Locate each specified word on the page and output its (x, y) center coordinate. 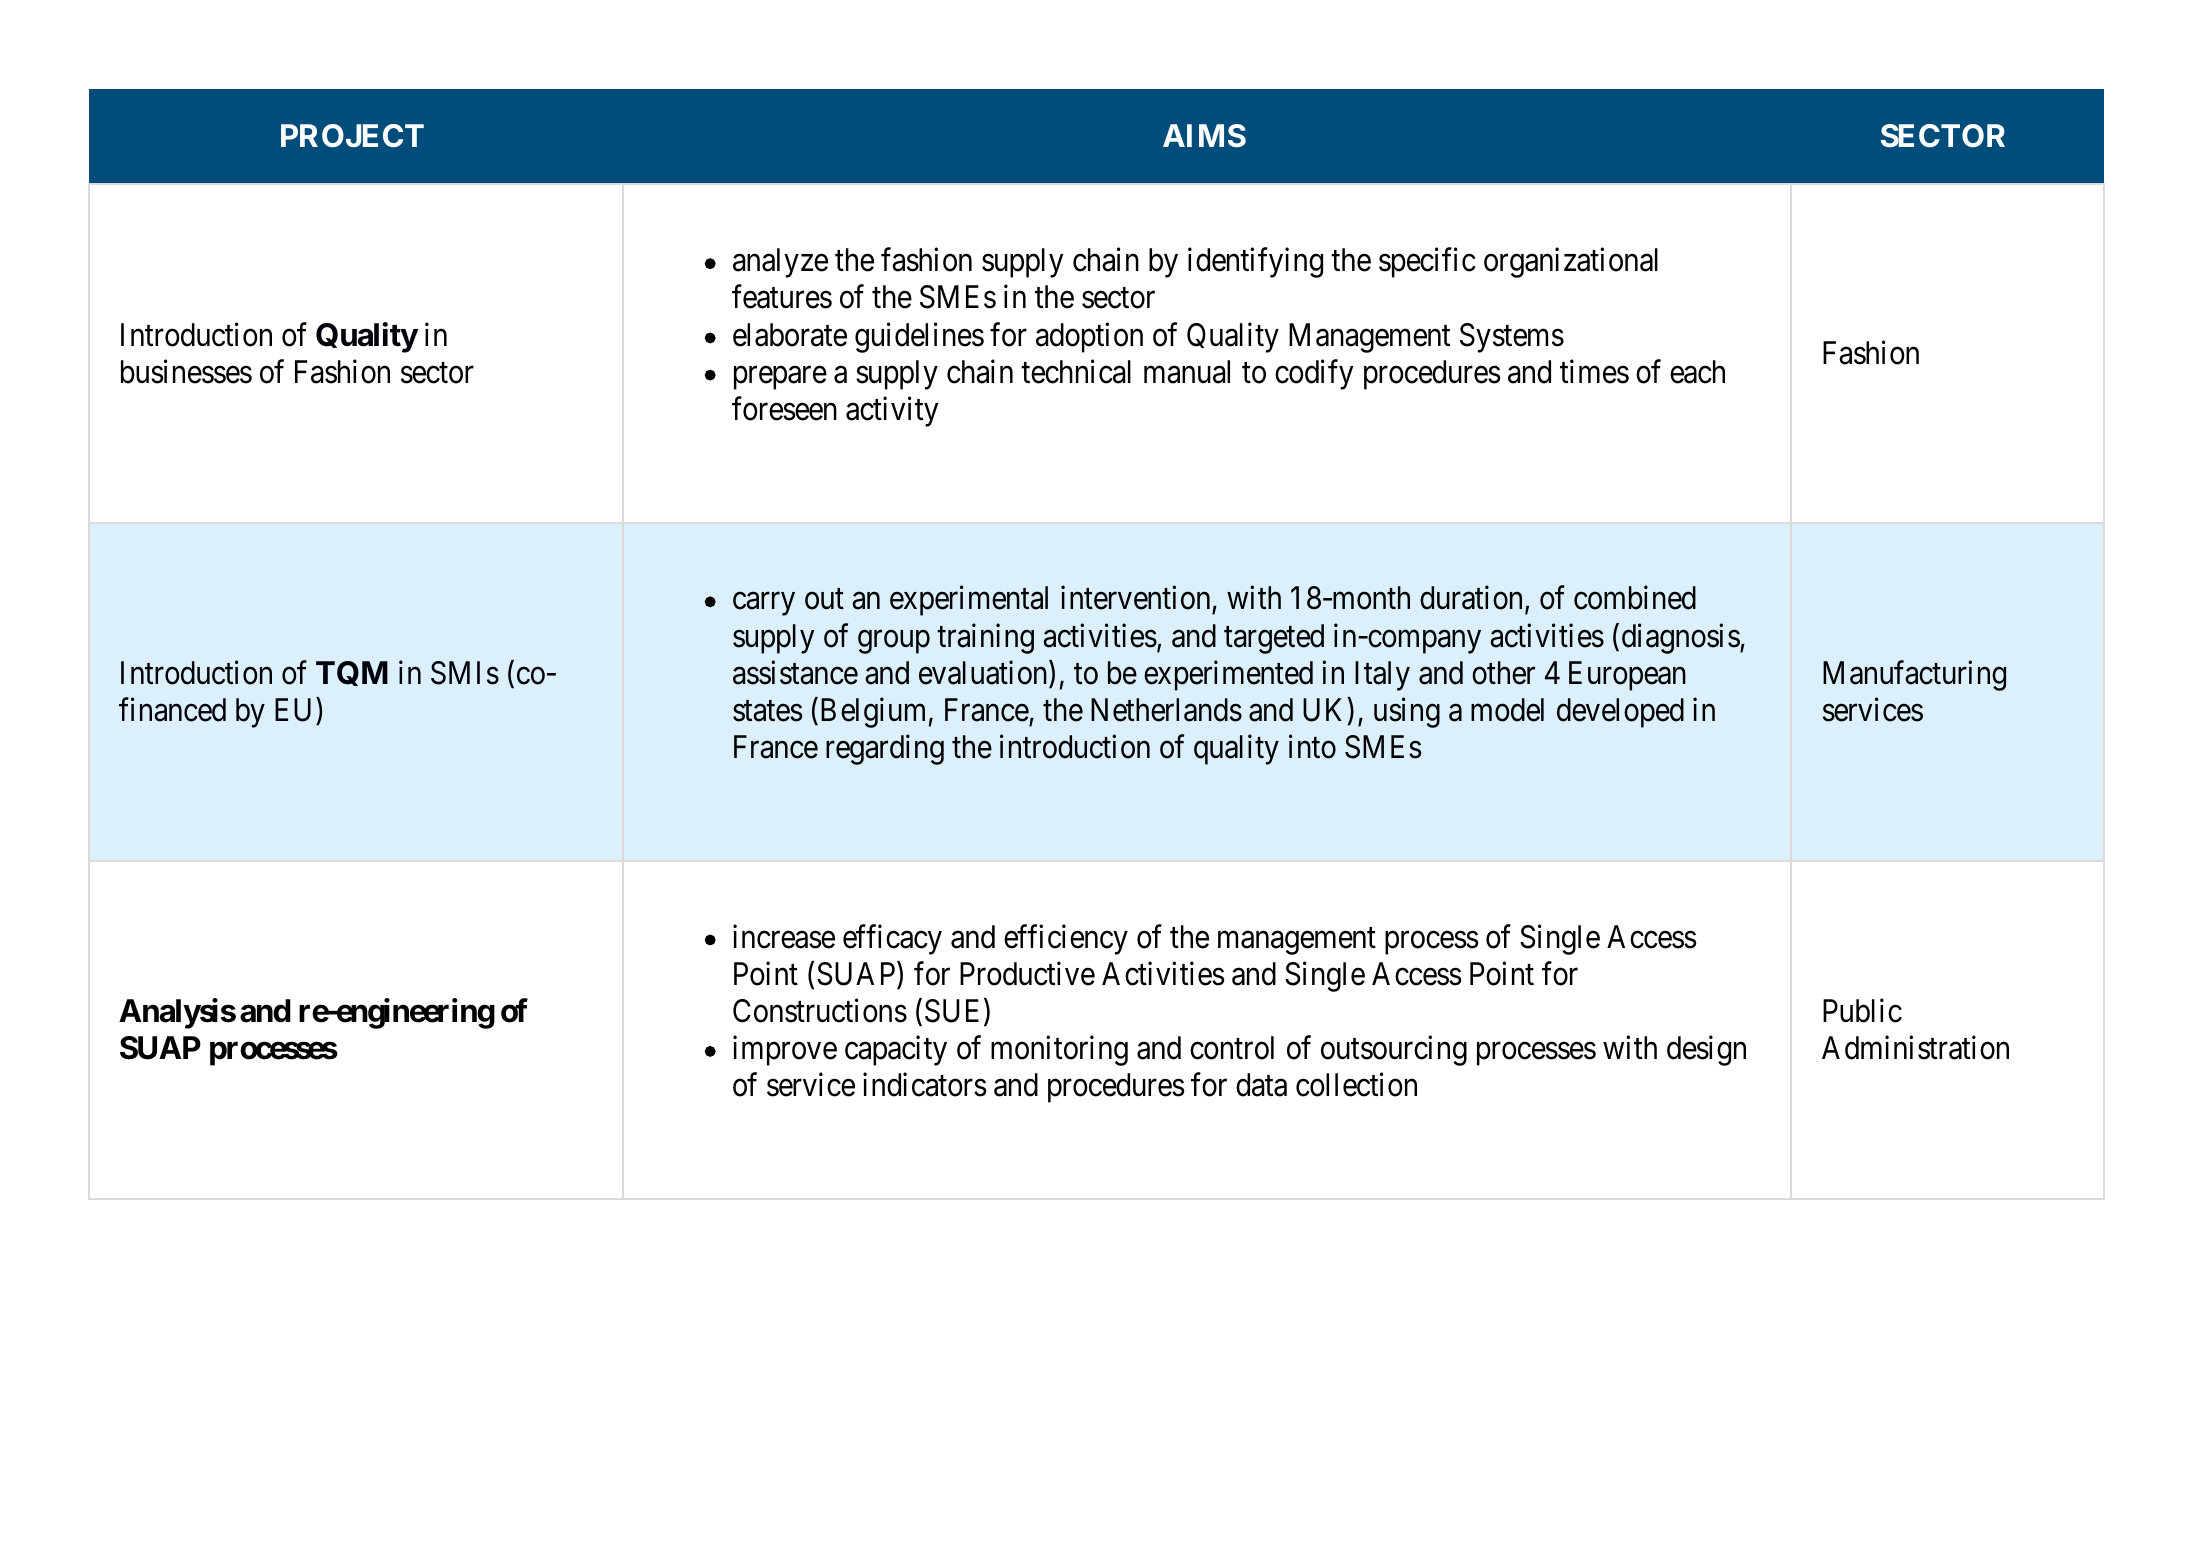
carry (764, 604)
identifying (1255, 263)
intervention (1137, 599)
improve (785, 1051)
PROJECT (352, 136)
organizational (1571, 263)
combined (1635, 598)
